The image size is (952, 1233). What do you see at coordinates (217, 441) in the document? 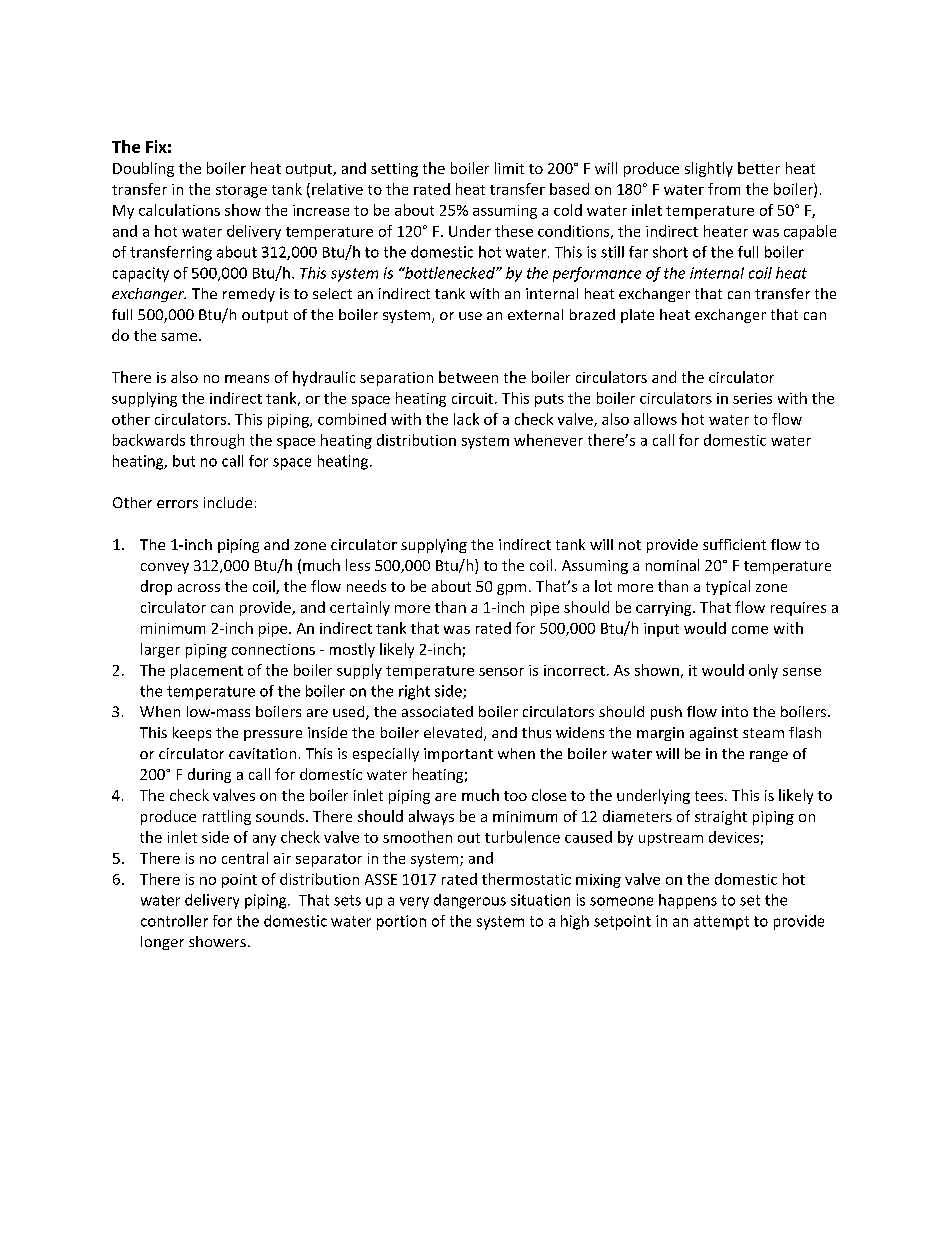
I see `through` at bounding box center [217, 441].
